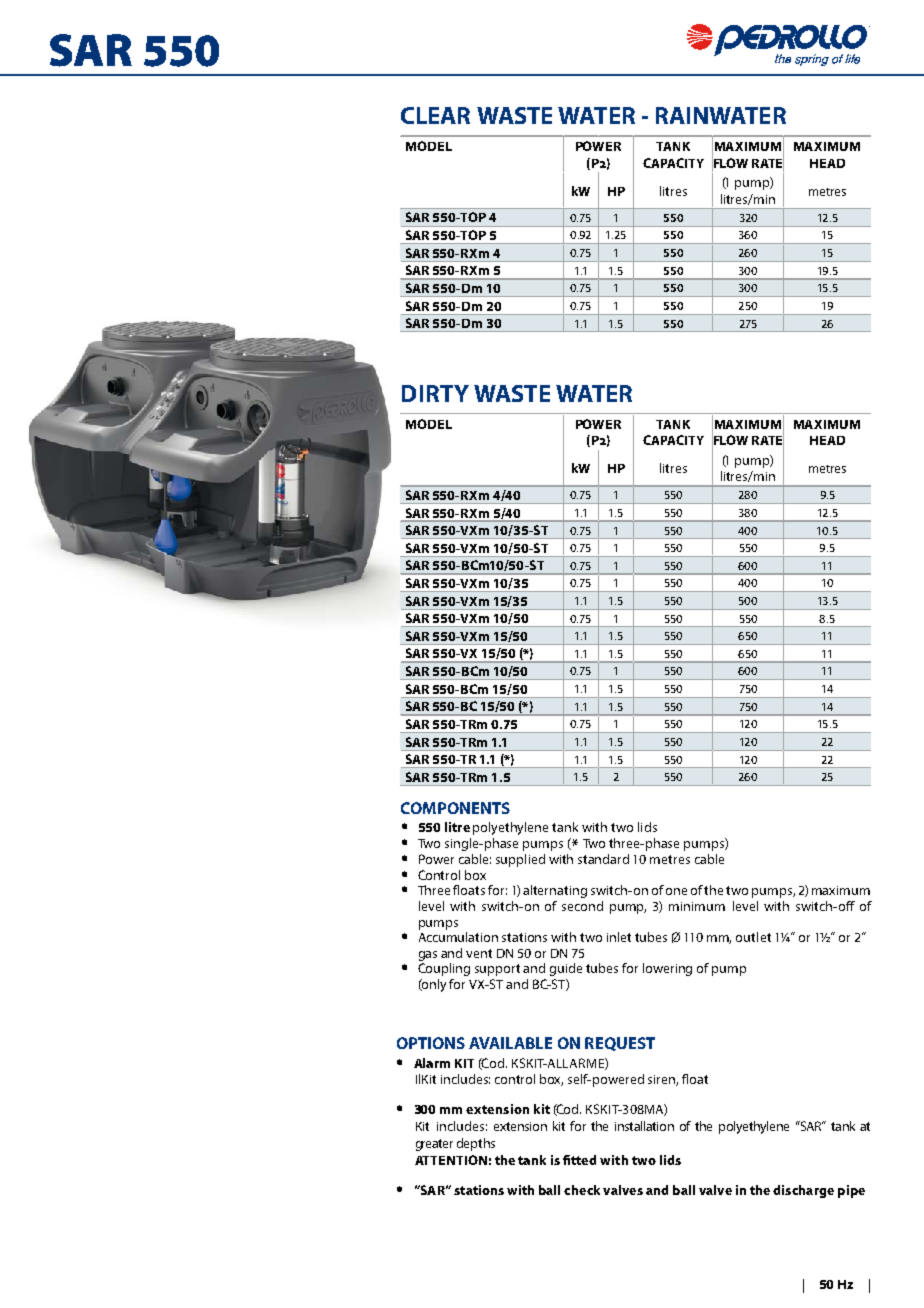 The image size is (924, 1308). Describe the element at coordinates (520, 860) in the page. I see `supplied` at that location.
